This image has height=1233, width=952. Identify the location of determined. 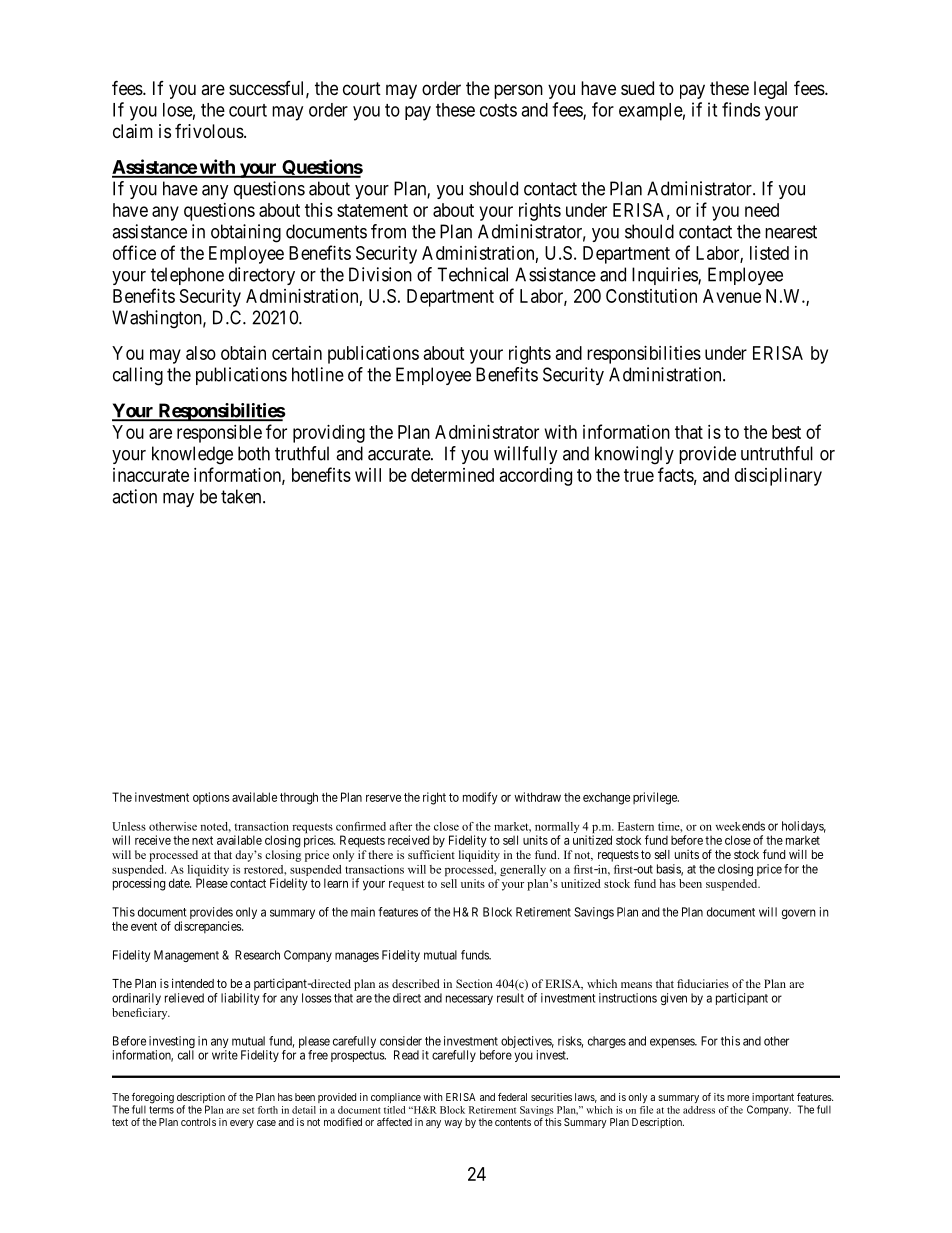
(452, 475).
